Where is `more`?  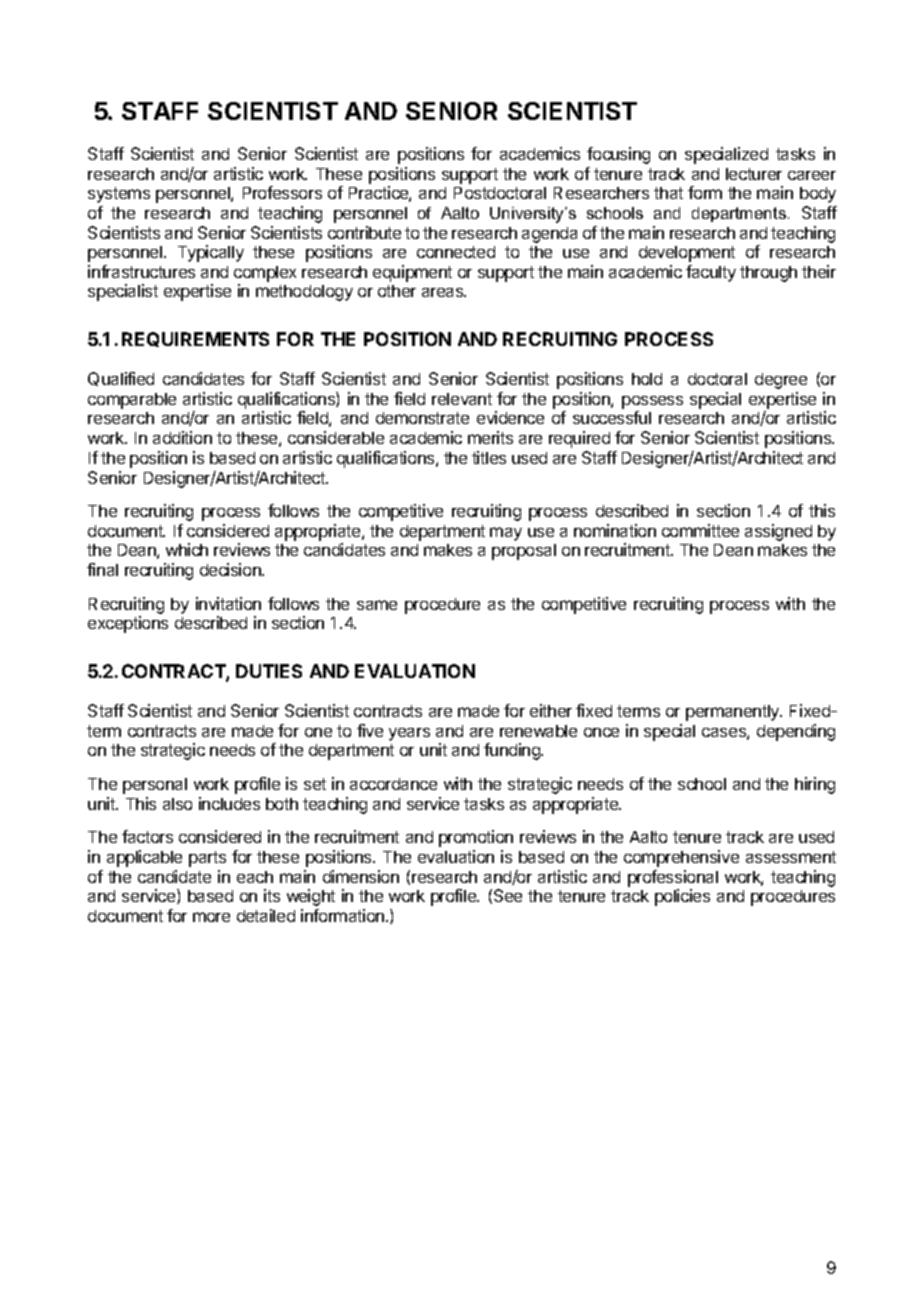 more is located at coordinates (211, 917).
